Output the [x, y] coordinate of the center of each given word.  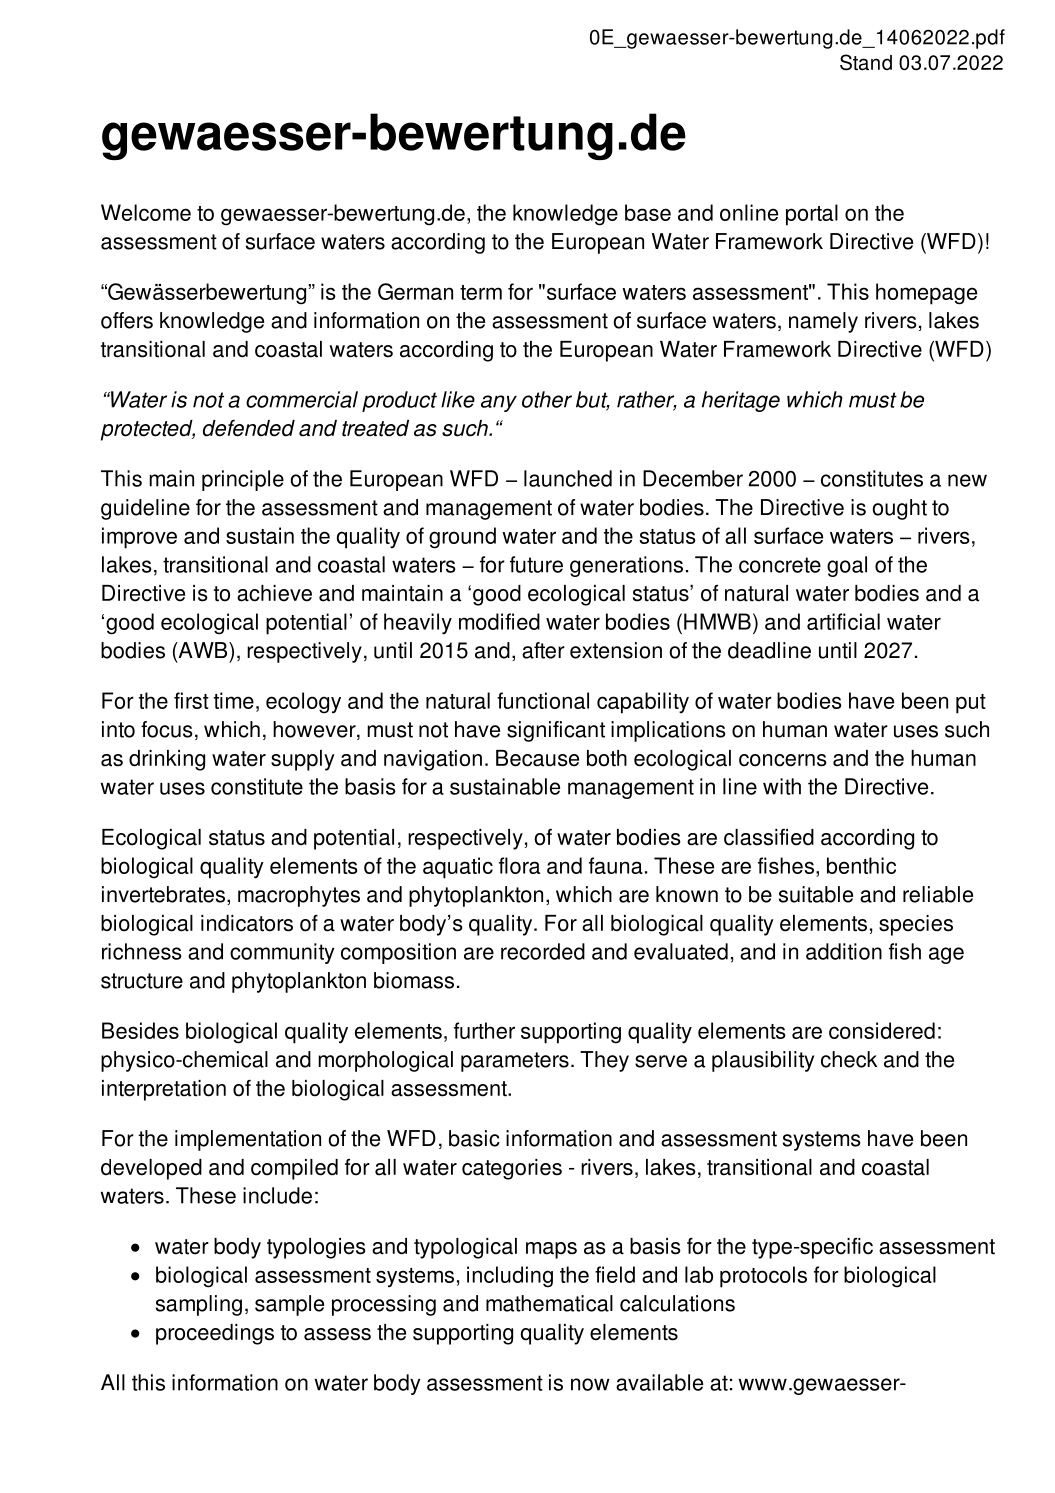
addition [844, 951]
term [481, 292]
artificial [843, 621]
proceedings [215, 1334]
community [282, 953]
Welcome [146, 212]
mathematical [549, 1303]
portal [812, 215]
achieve [274, 593]
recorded [543, 951]
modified [499, 621]
